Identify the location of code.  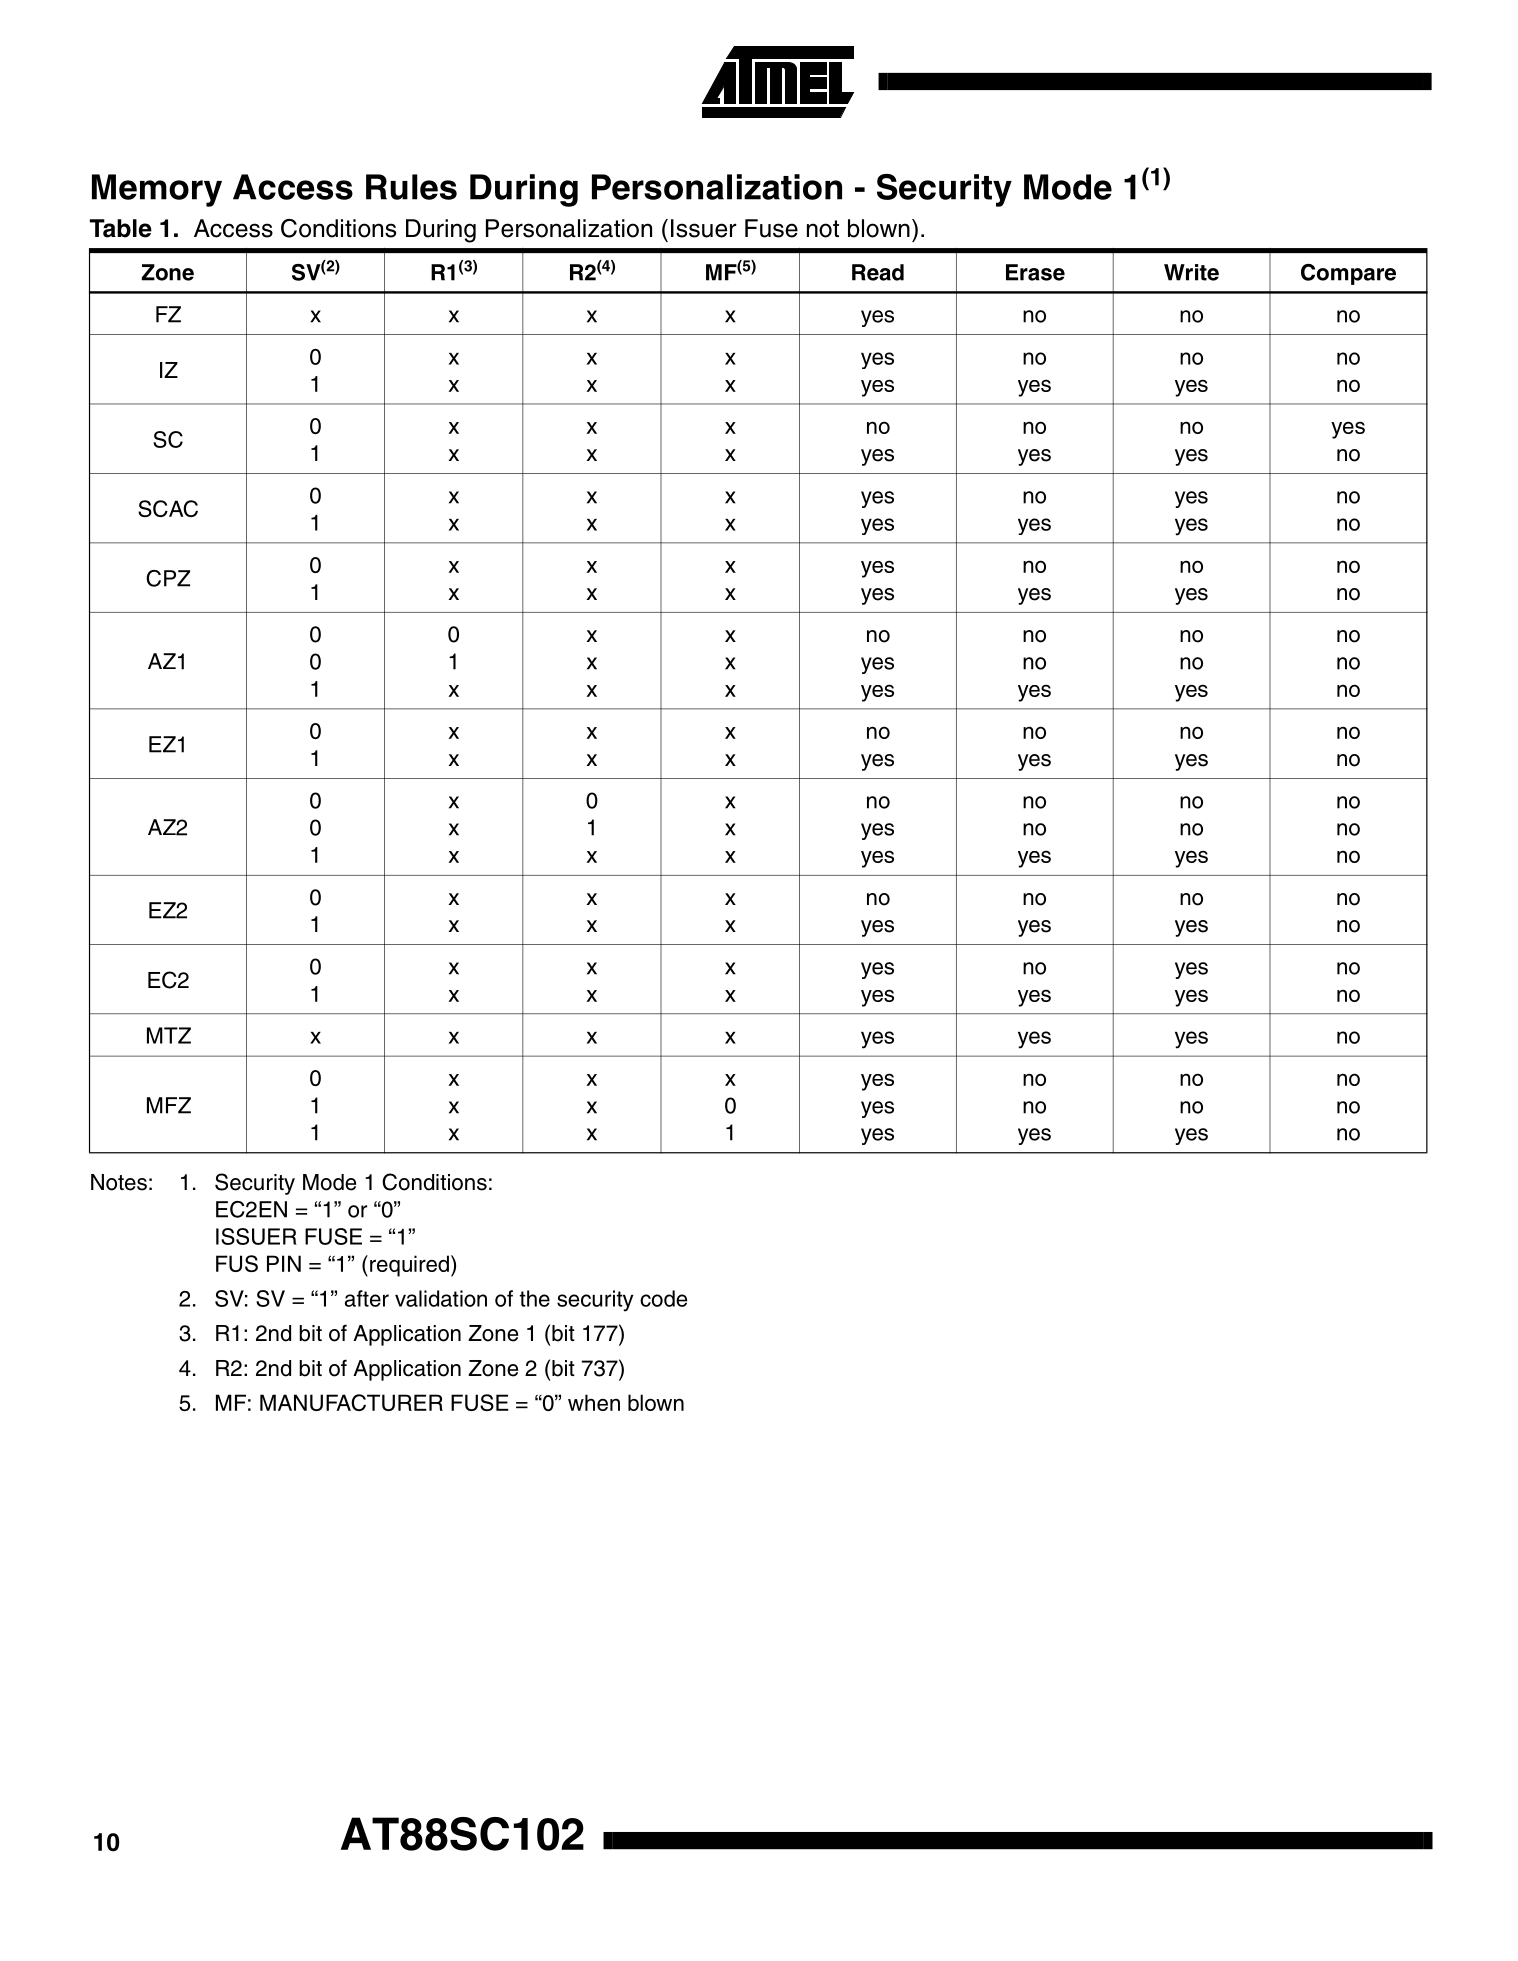
(663, 1298).
